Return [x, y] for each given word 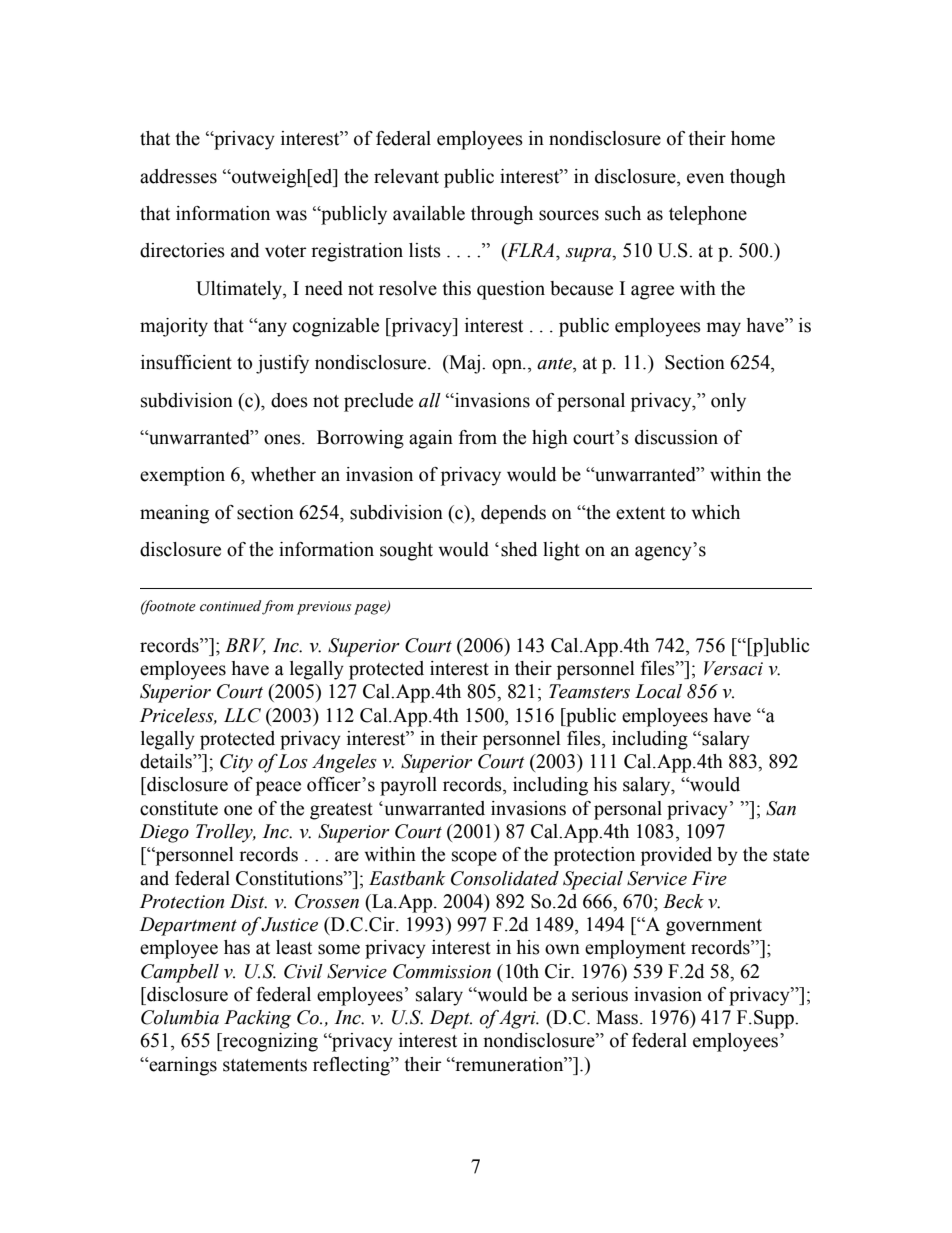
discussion [676, 437]
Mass [618, 1017]
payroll [408, 786]
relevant [406, 176]
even [705, 178]
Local [658, 691]
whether [283, 474]
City [236, 763]
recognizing [269, 1042]
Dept [450, 1019]
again [431, 439]
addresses [178, 176]
